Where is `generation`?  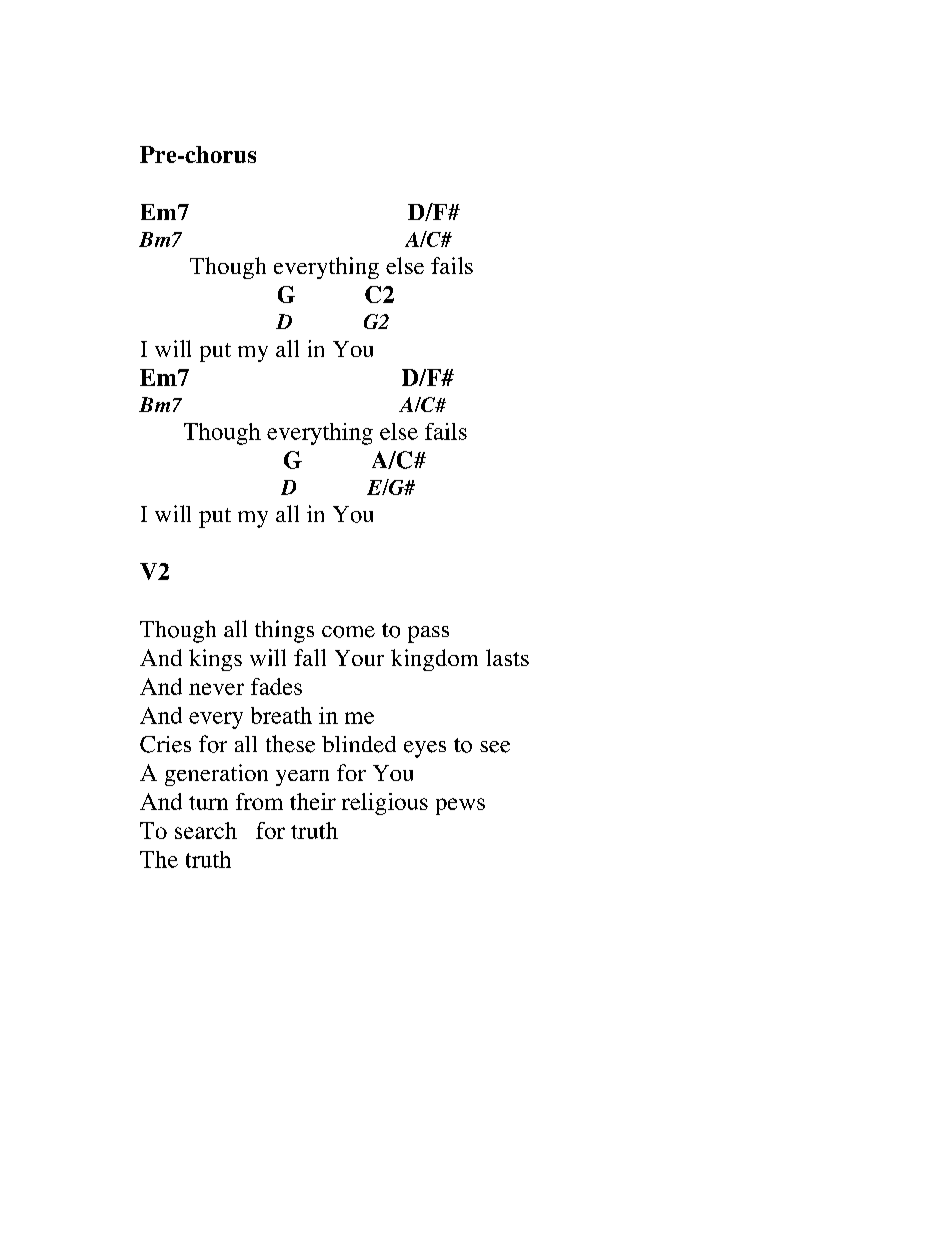
generation is located at coordinates (216, 775).
